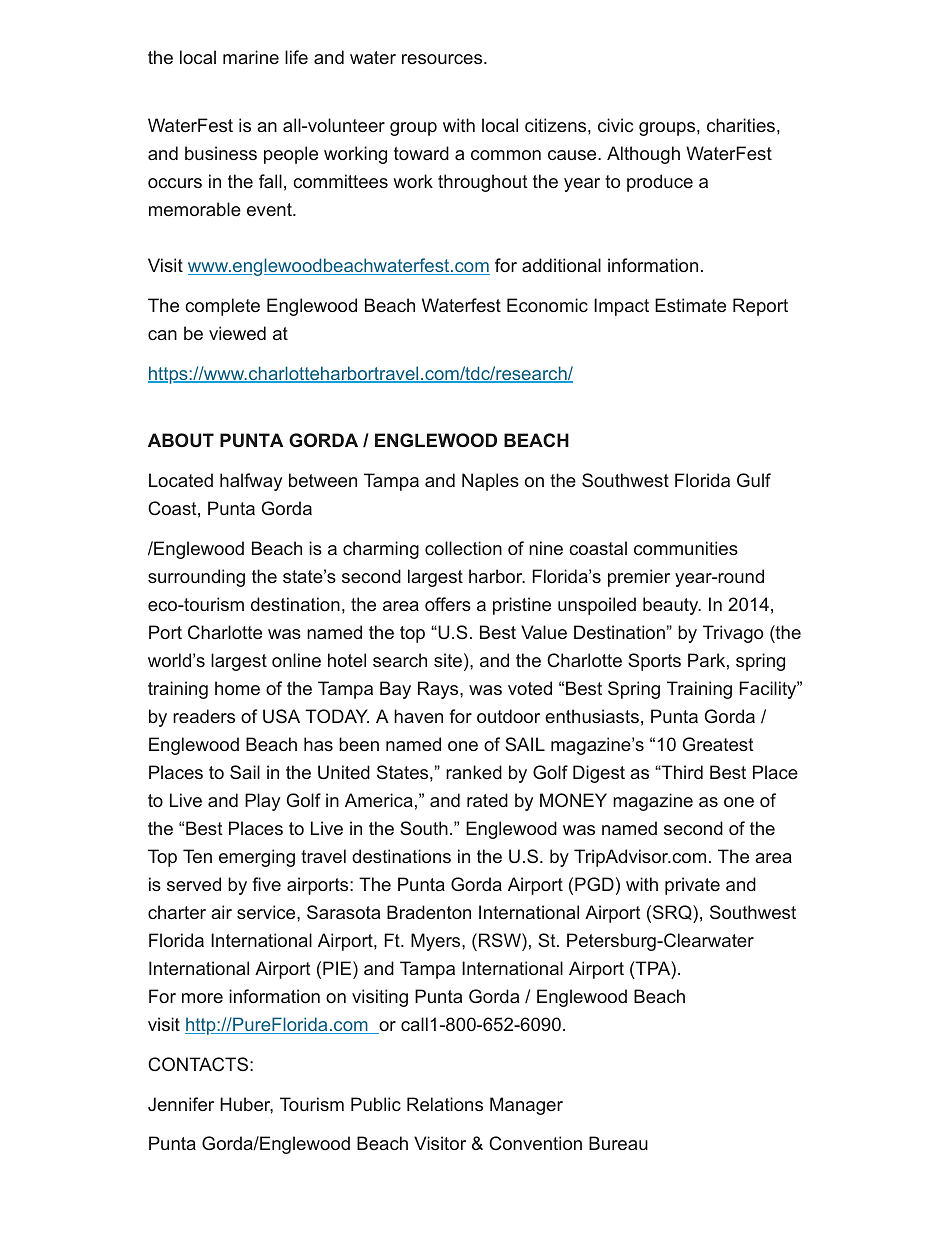  Describe the element at coordinates (741, 125) in the document. I see `charities` at that location.
